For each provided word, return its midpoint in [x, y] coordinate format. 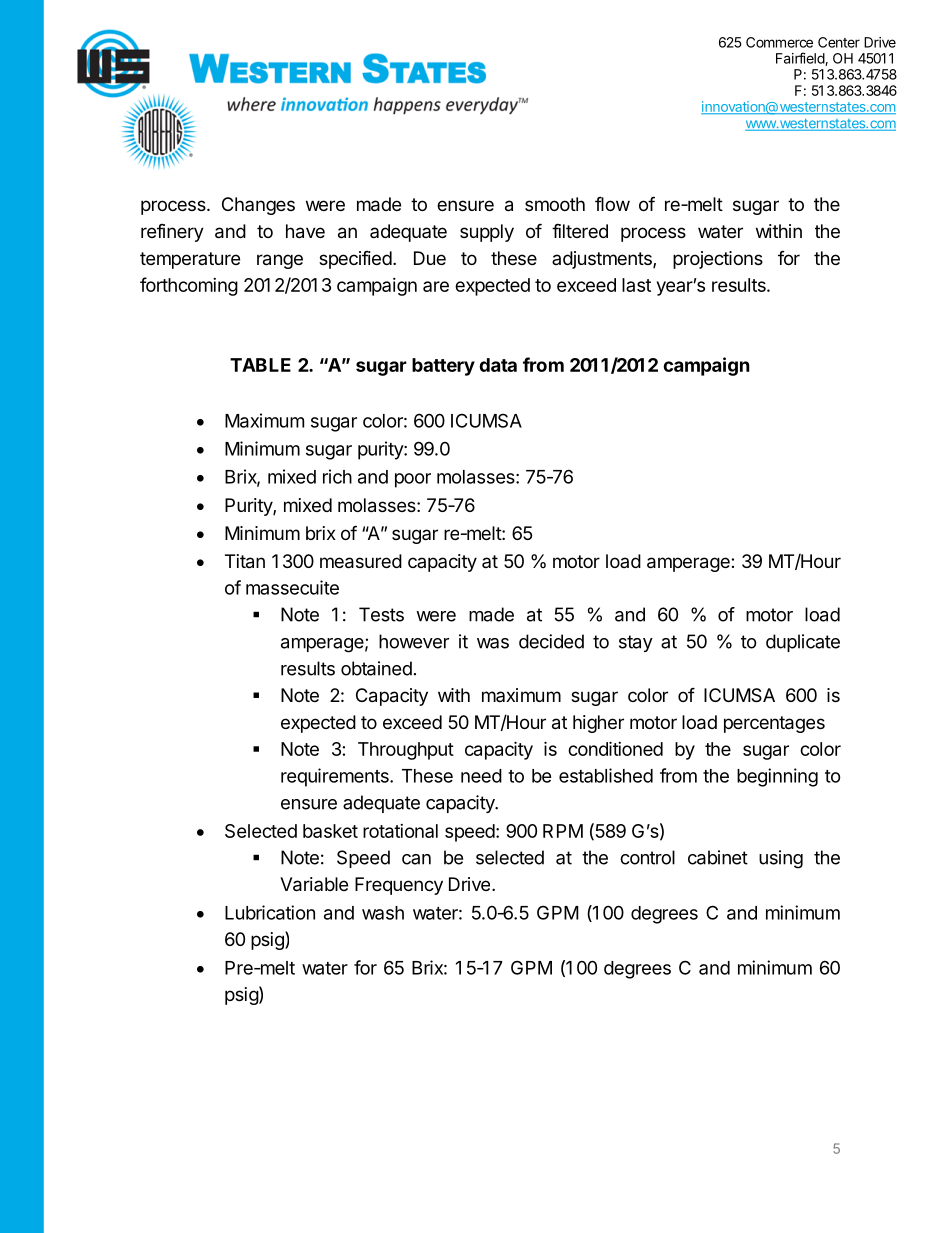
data [498, 365]
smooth [555, 204]
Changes [258, 206]
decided [551, 641]
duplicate [803, 643]
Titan [245, 561]
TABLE [260, 365]
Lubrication [270, 912]
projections [718, 260]
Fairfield [801, 59]
